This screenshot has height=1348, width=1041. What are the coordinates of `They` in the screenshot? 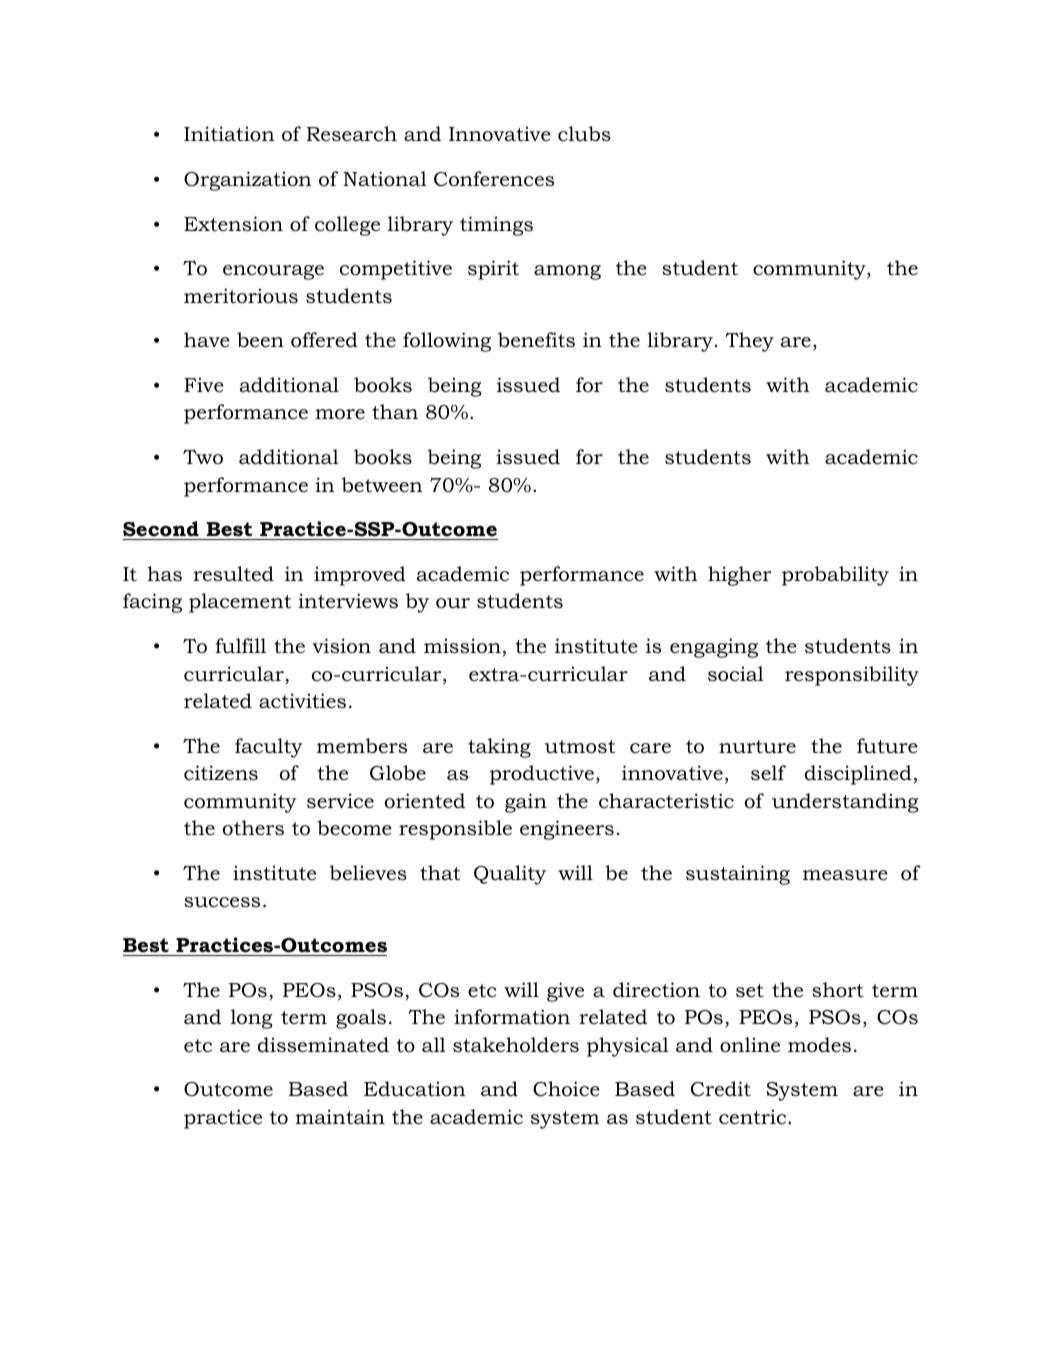 It's located at (749, 342).
